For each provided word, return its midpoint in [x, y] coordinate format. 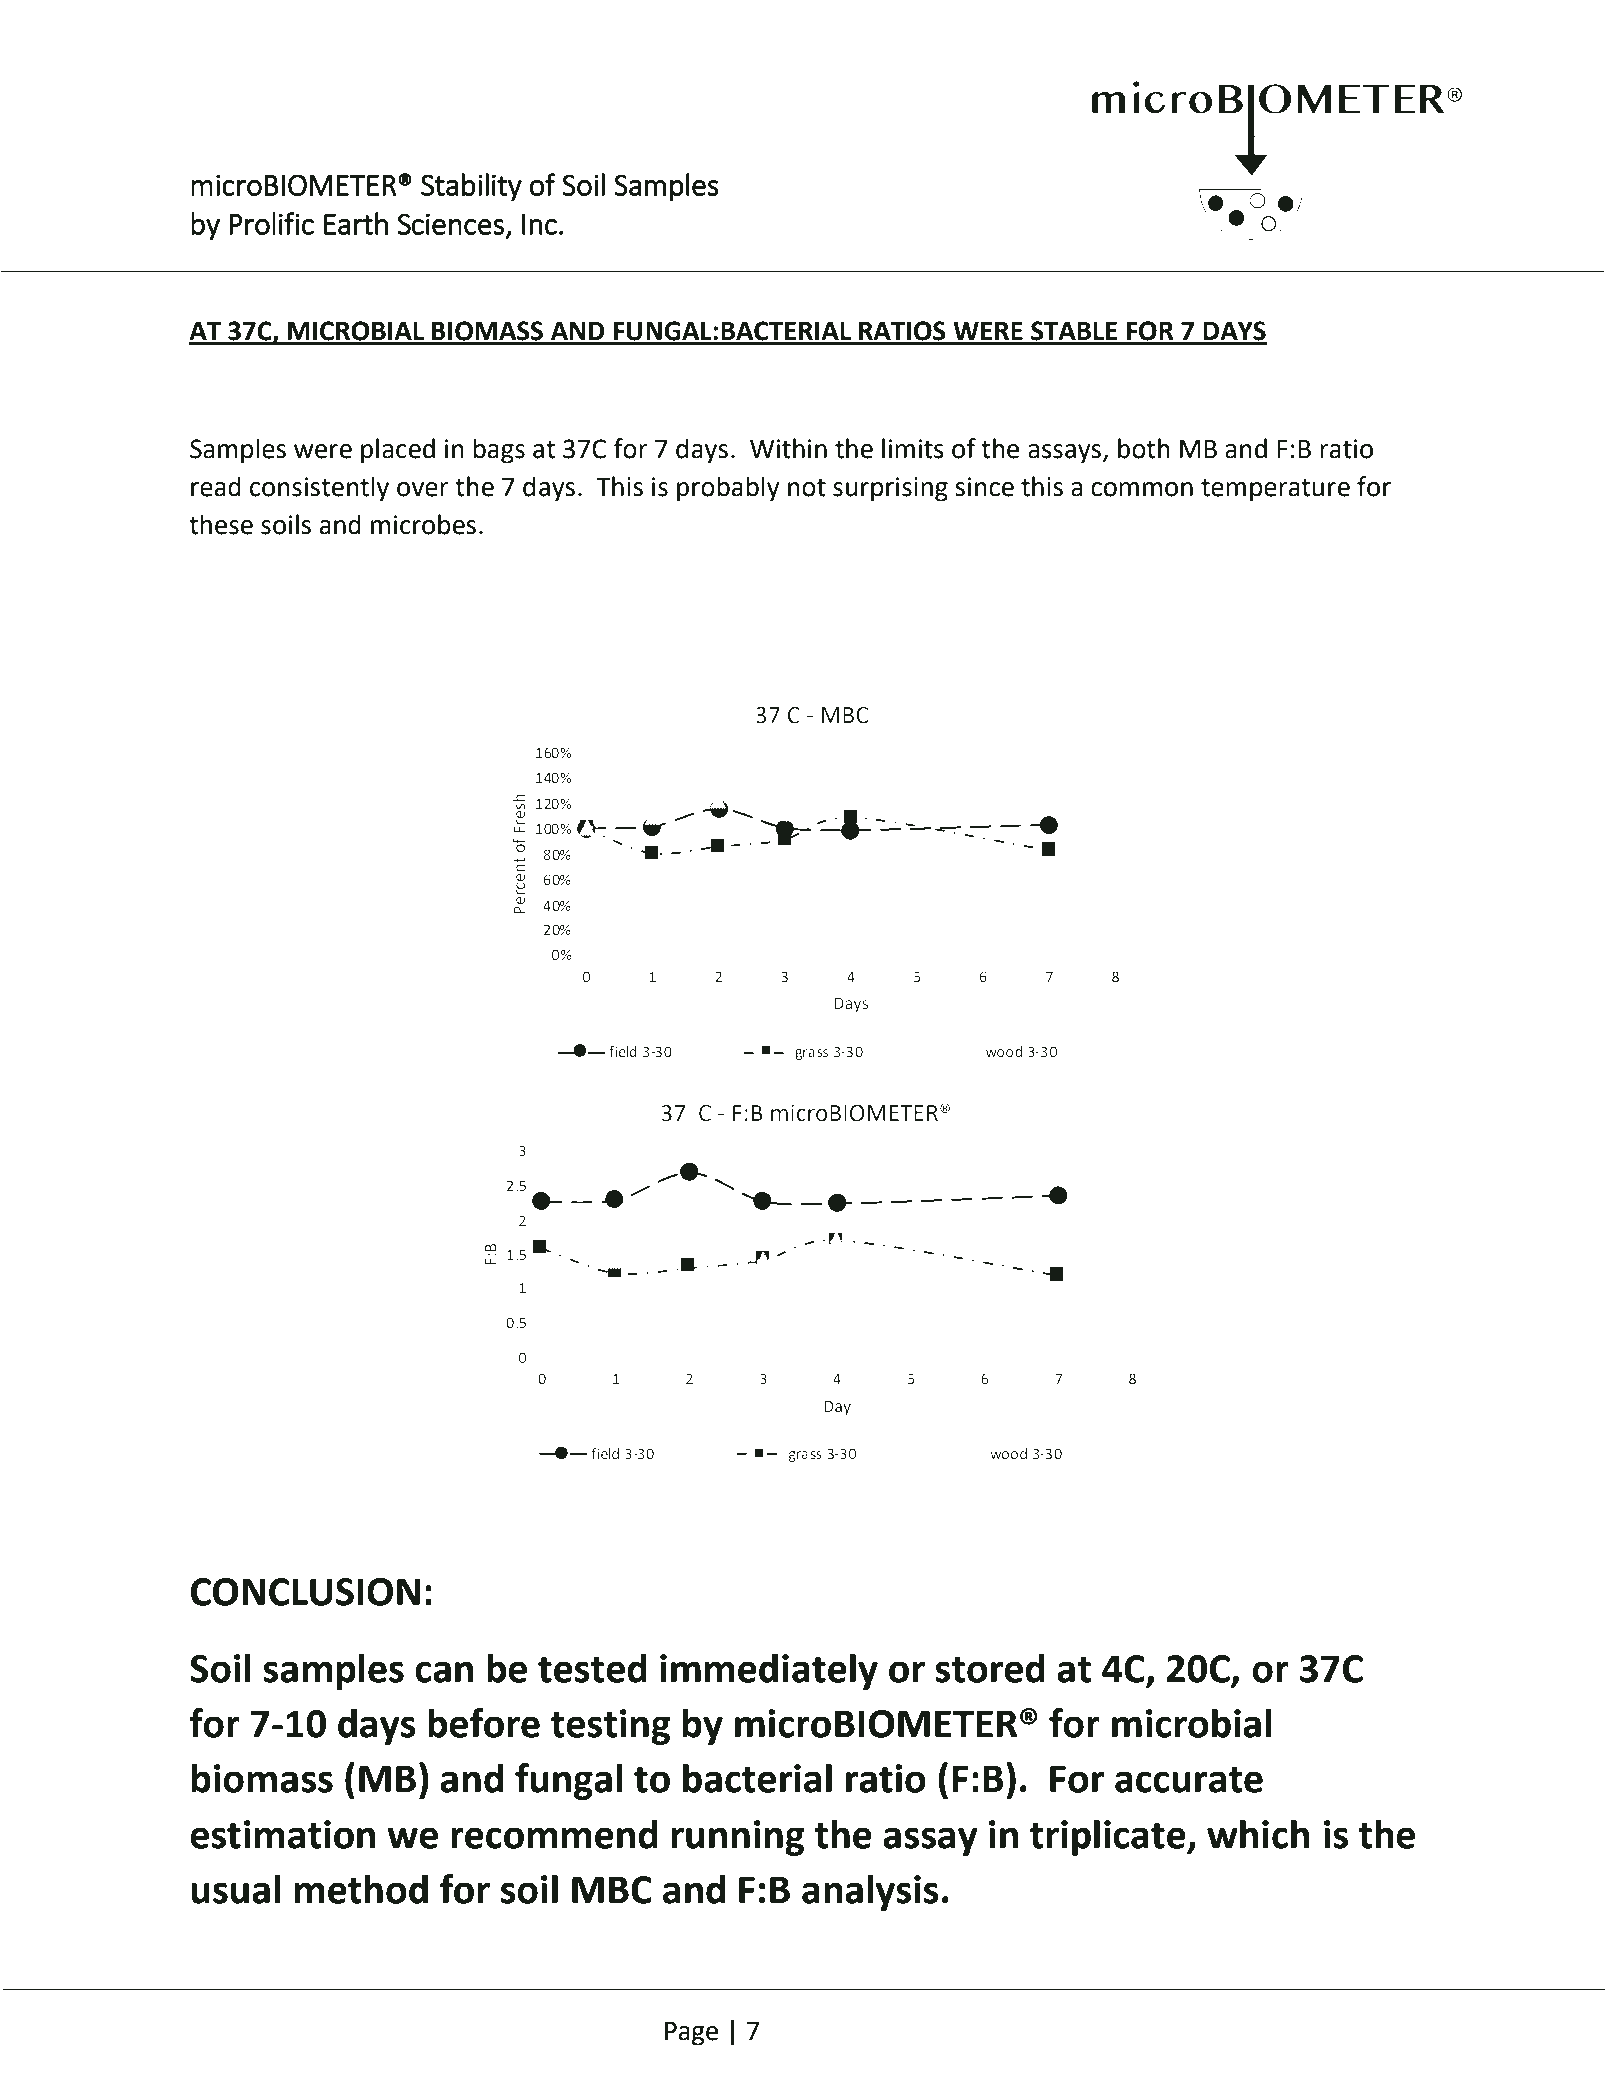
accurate [1189, 1780]
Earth [356, 223]
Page [691, 2034]
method [361, 1889]
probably [728, 489]
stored [990, 1668]
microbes [423, 524]
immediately [769, 1671]
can [444, 1672]
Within [788, 448]
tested [592, 1668]
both [1144, 448]
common [1142, 489]
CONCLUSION [305, 1592]
